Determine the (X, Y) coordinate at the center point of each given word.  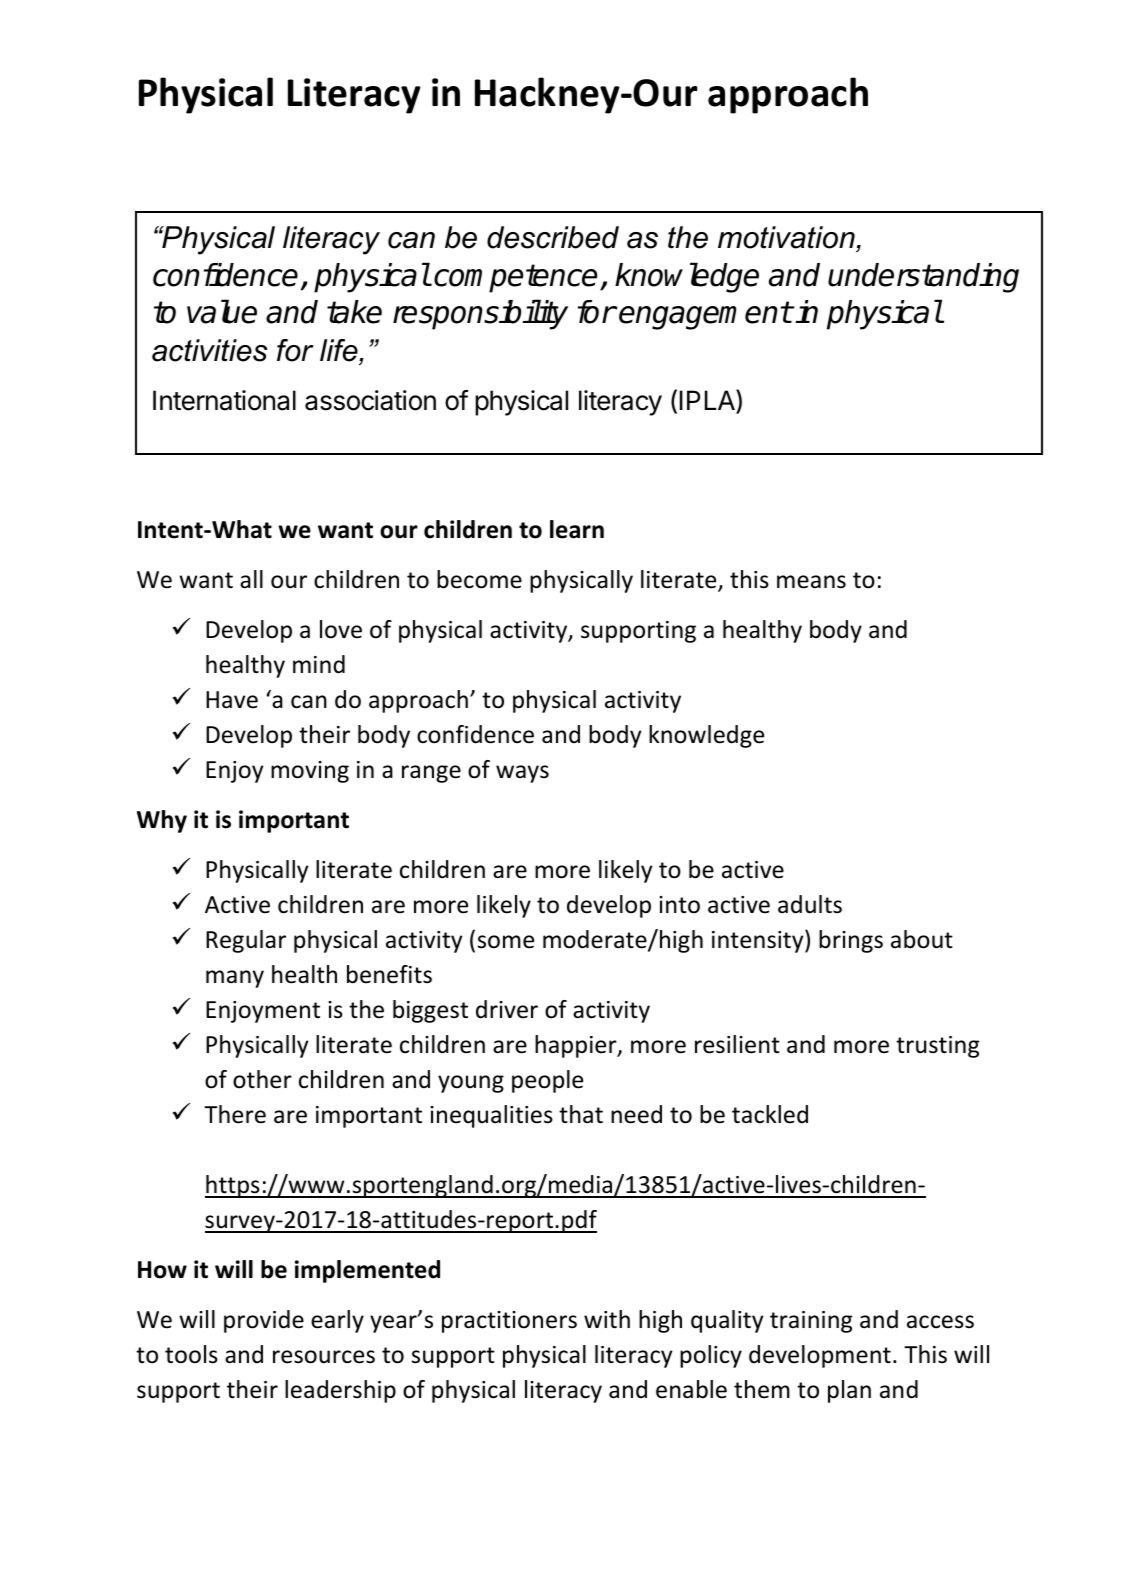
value (222, 311)
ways (522, 774)
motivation (786, 237)
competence (517, 278)
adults (810, 904)
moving (310, 772)
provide (264, 1321)
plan (849, 1391)
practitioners (509, 1322)
